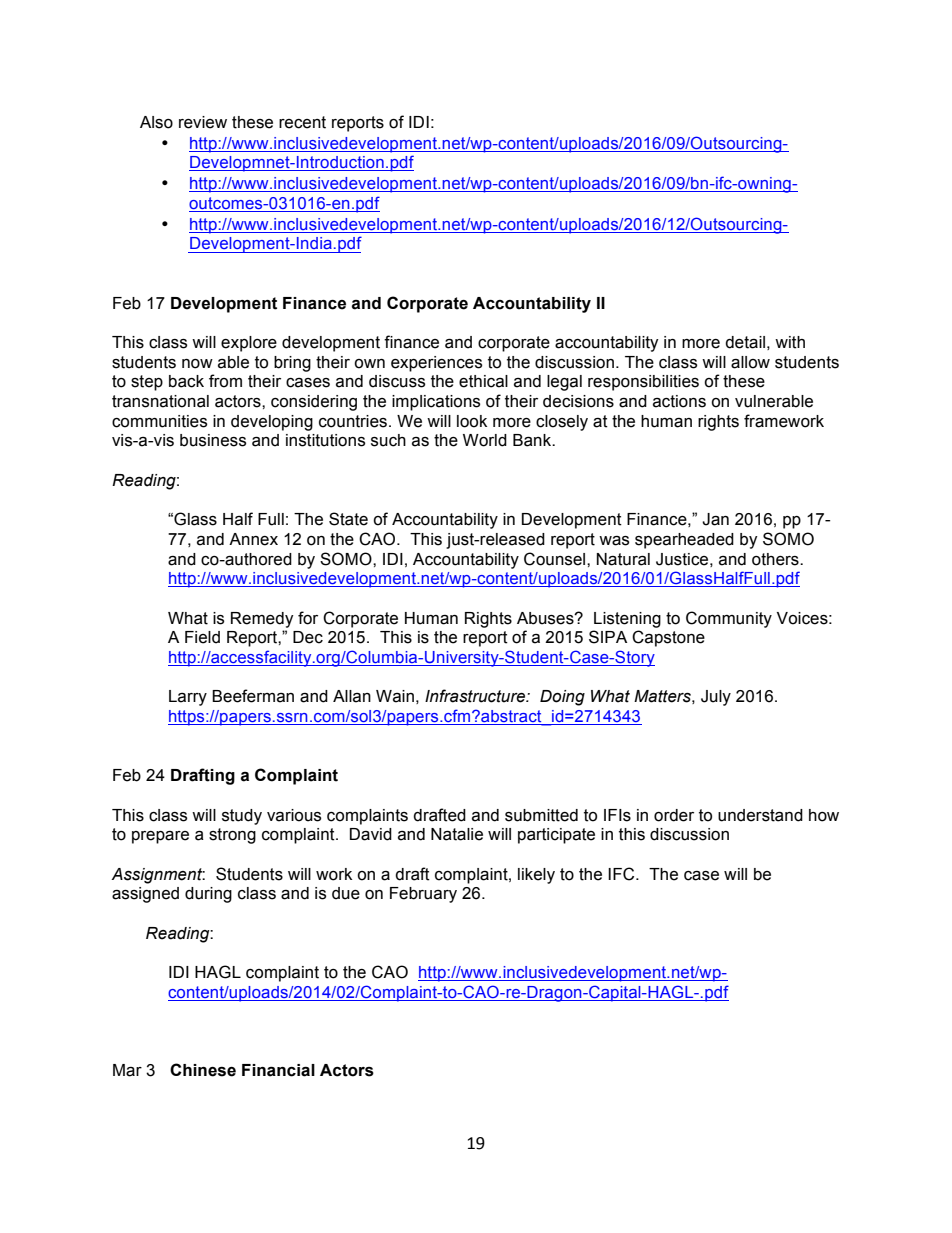 This screenshot has height=1233, width=952. What do you see at coordinates (278, 1070) in the screenshot?
I see `Financial` at bounding box center [278, 1070].
